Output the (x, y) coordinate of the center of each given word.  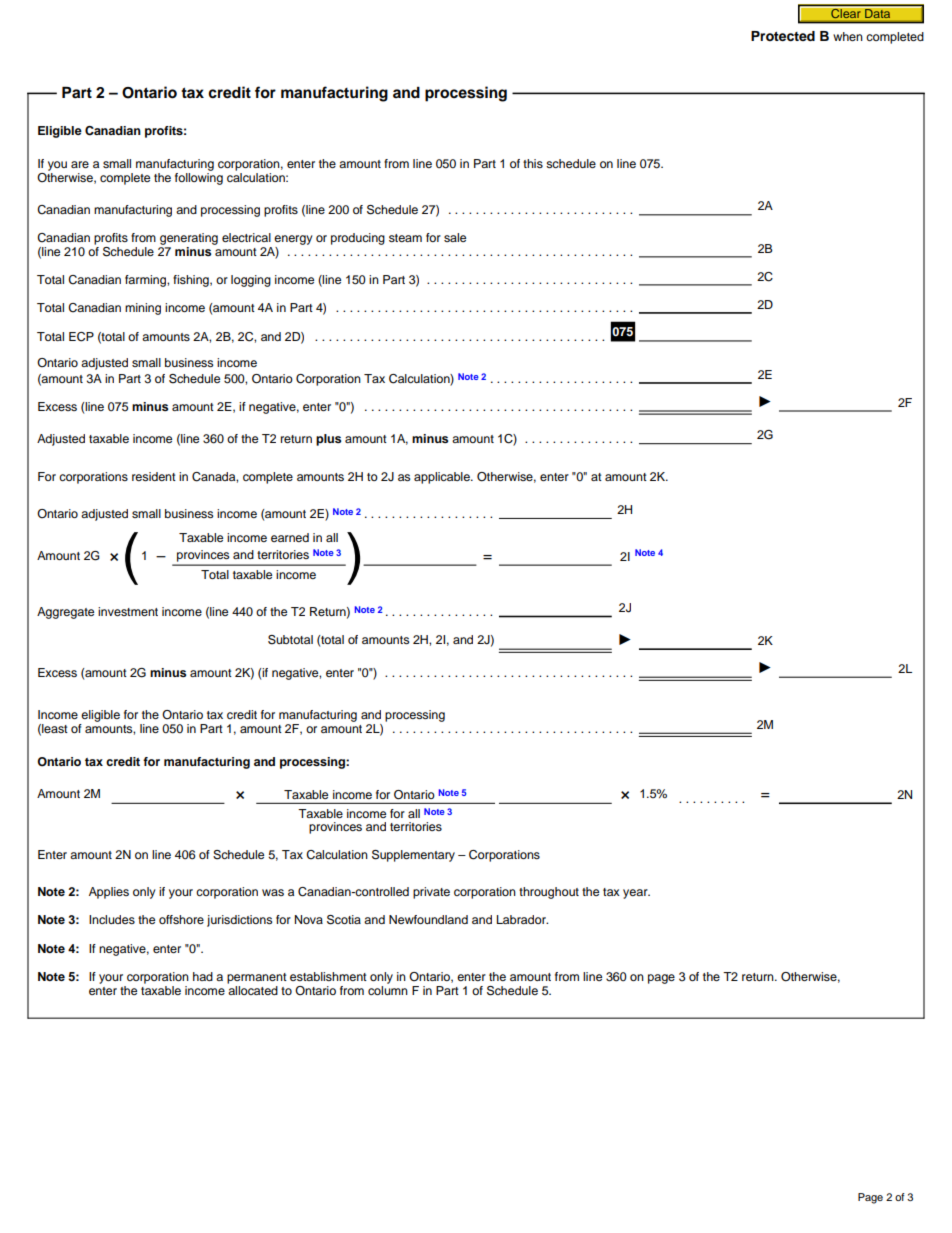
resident (154, 476)
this (533, 163)
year (636, 894)
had (203, 976)
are (80, 164)
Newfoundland (428, 919)
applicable (443, 478)
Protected (783, 36)
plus (328, 440)
